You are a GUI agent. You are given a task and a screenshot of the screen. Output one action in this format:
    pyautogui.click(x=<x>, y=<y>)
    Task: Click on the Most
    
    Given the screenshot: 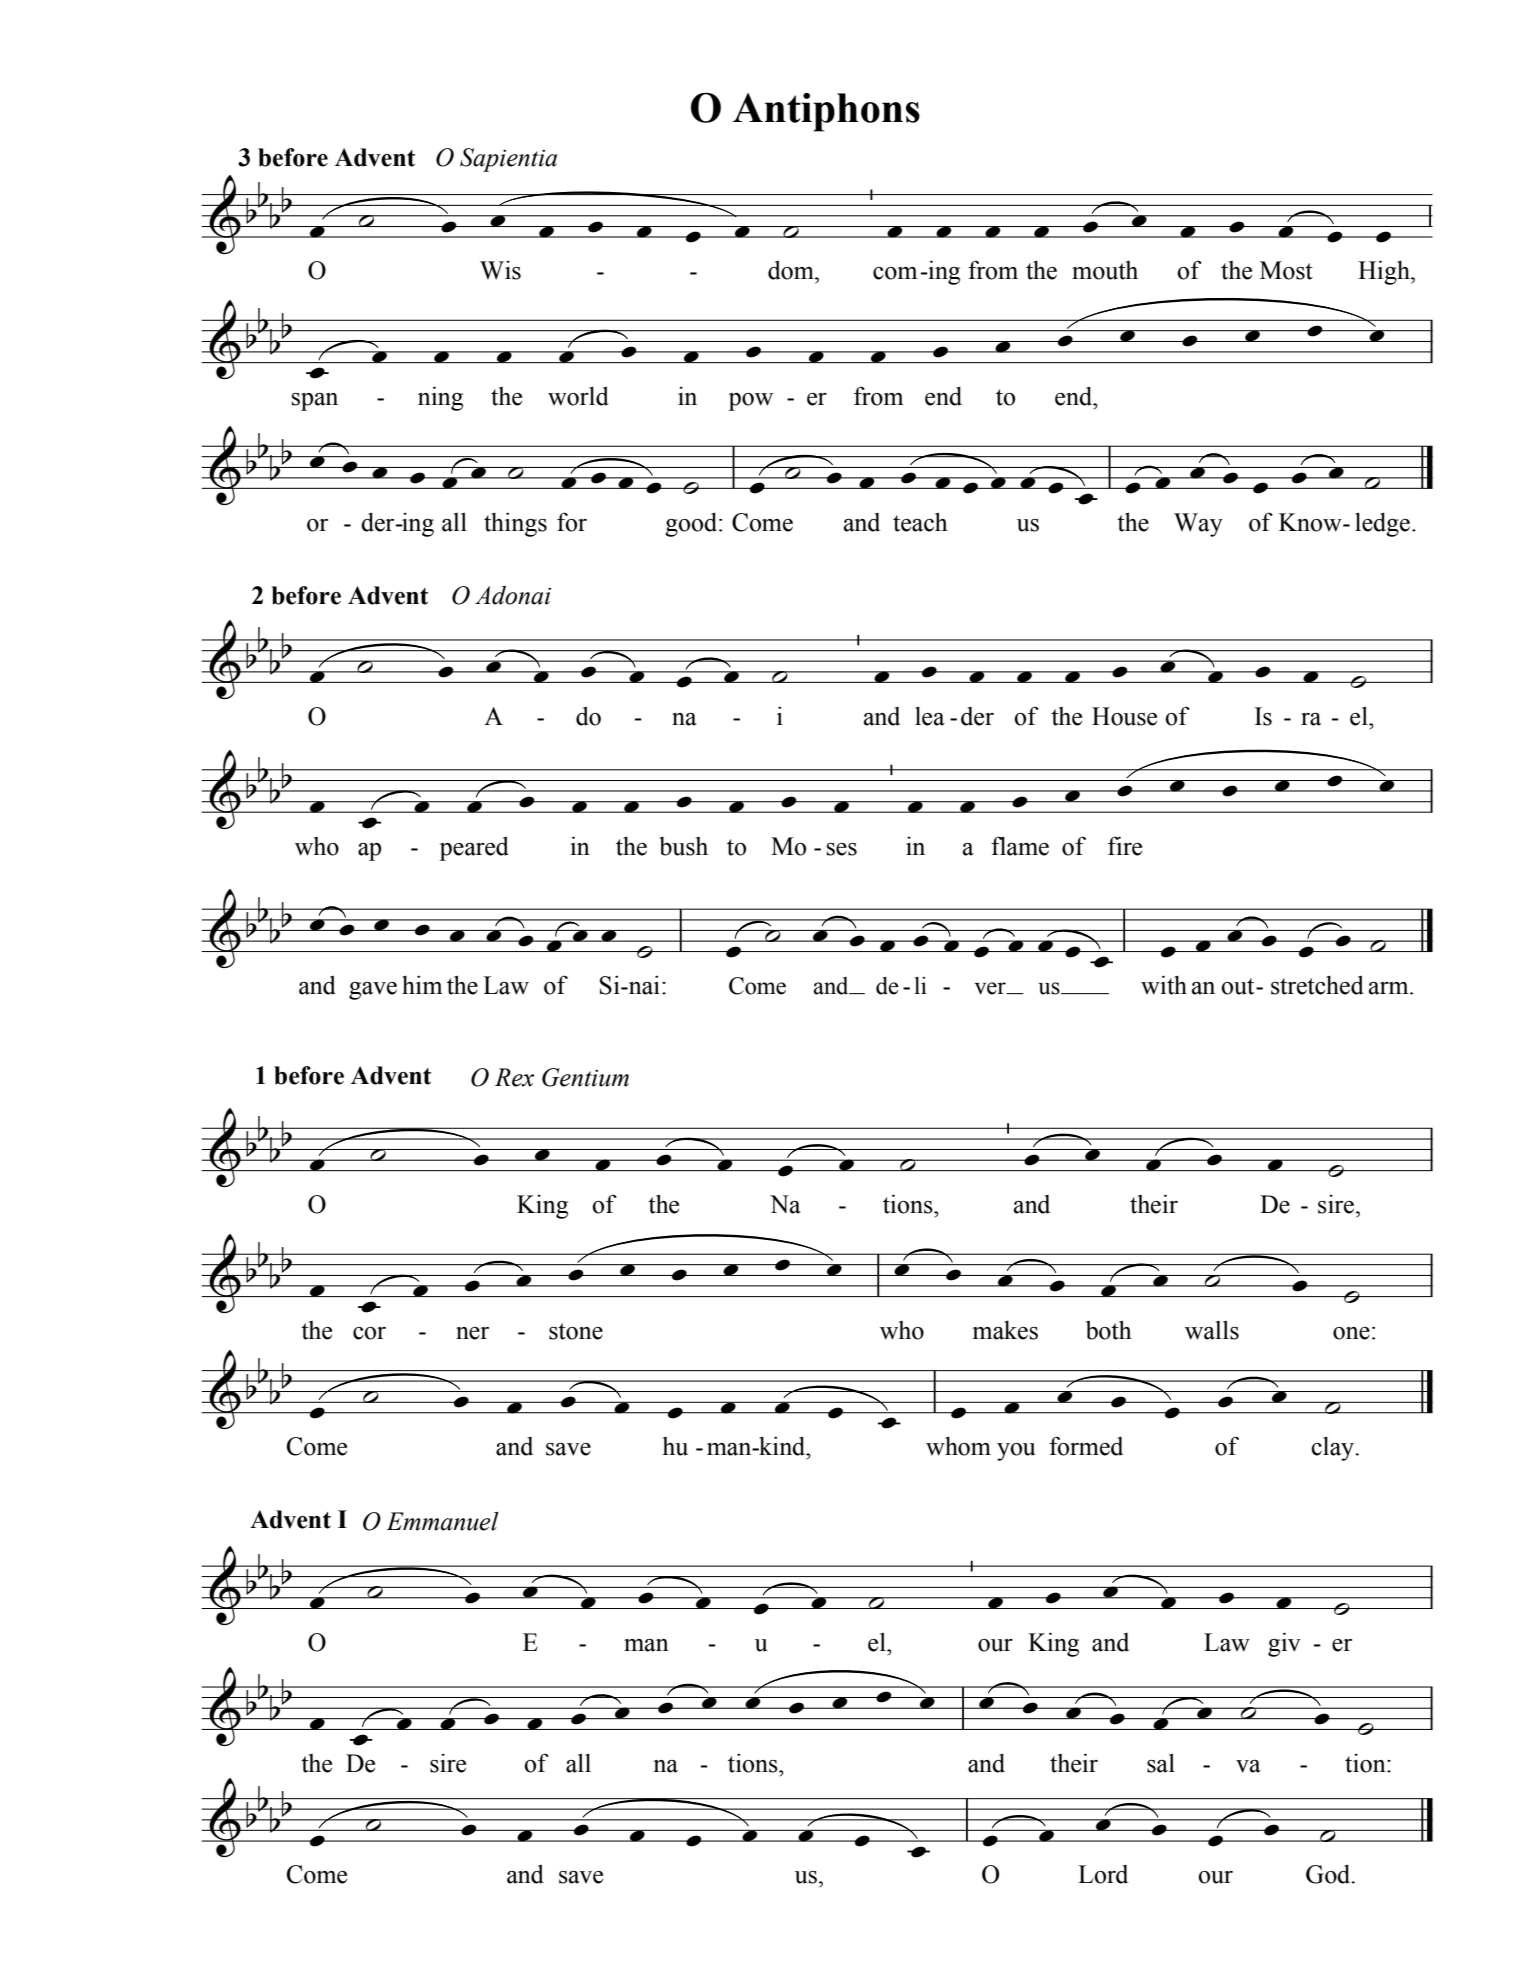 What is the action you would take?
    pyautogui.click(x=1286, y=270)
